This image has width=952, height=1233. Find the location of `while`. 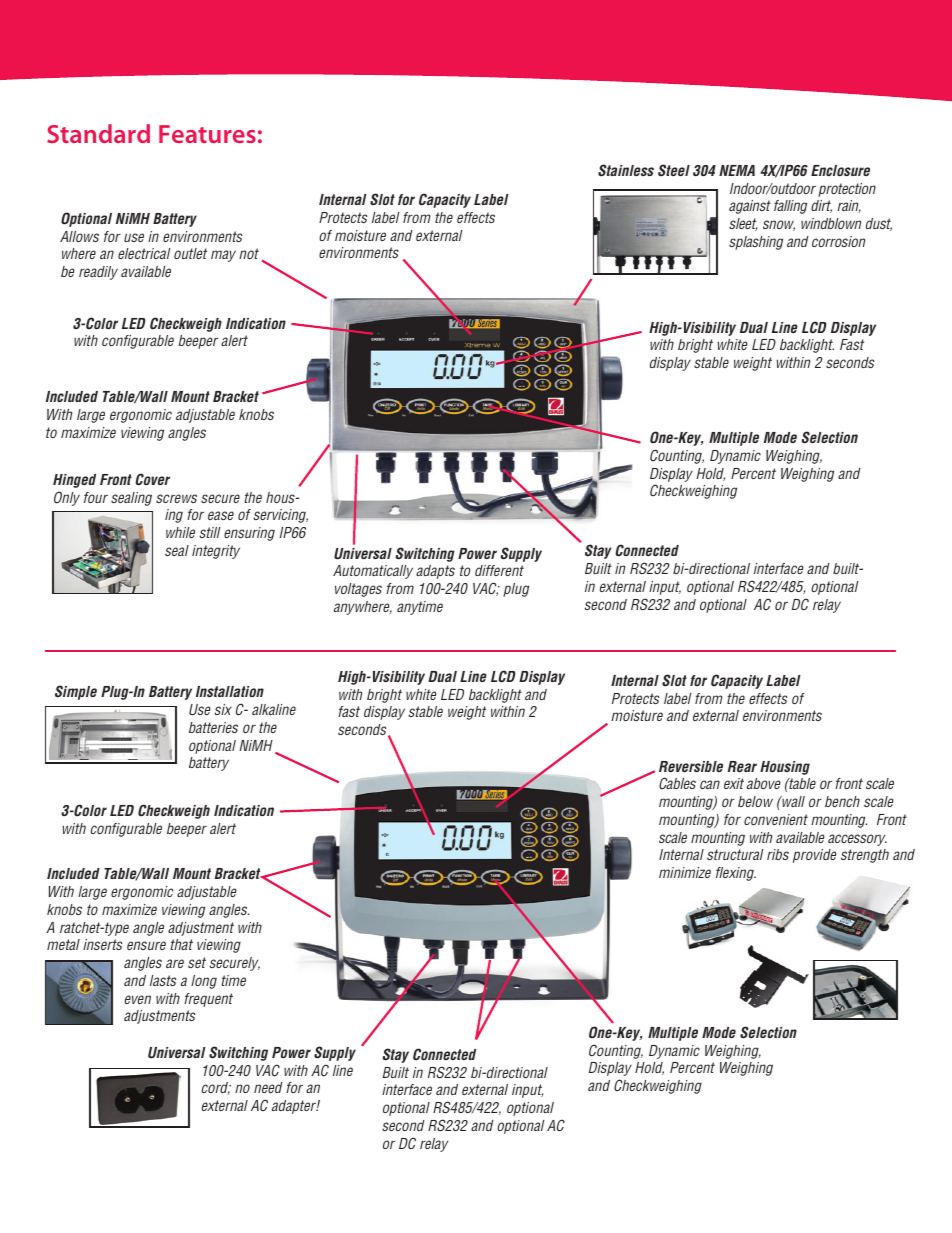

while is located at coordinates (180, 532).
